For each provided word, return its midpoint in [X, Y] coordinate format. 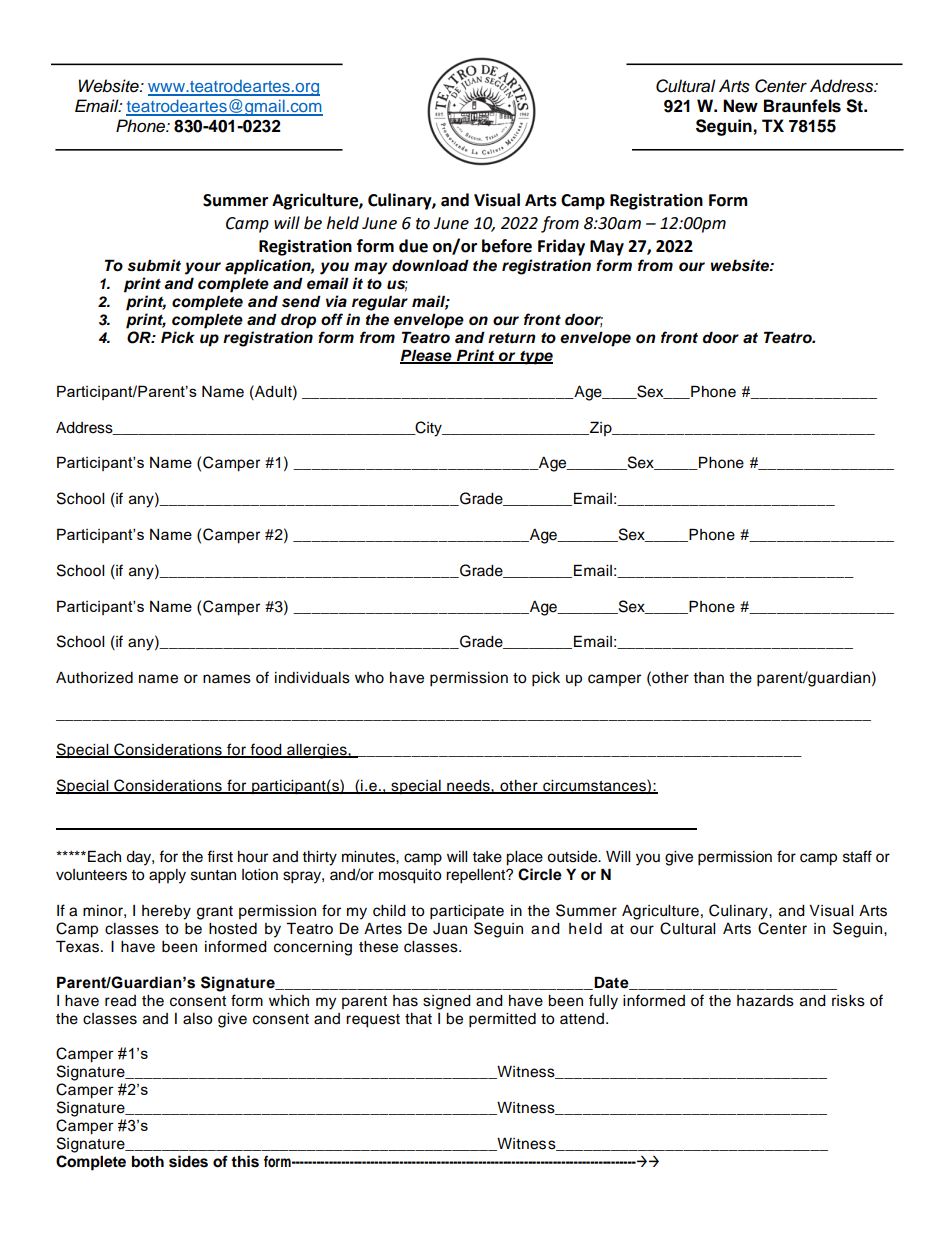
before [507, 246]
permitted [502, 1020]
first [220, 856]
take [487, 857]
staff [857, 856]
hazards [765, 1001]
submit [154, 265]
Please [427, 356]
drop [298, 321]
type [535, 357]
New [740, 106]
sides [188, 1161]
